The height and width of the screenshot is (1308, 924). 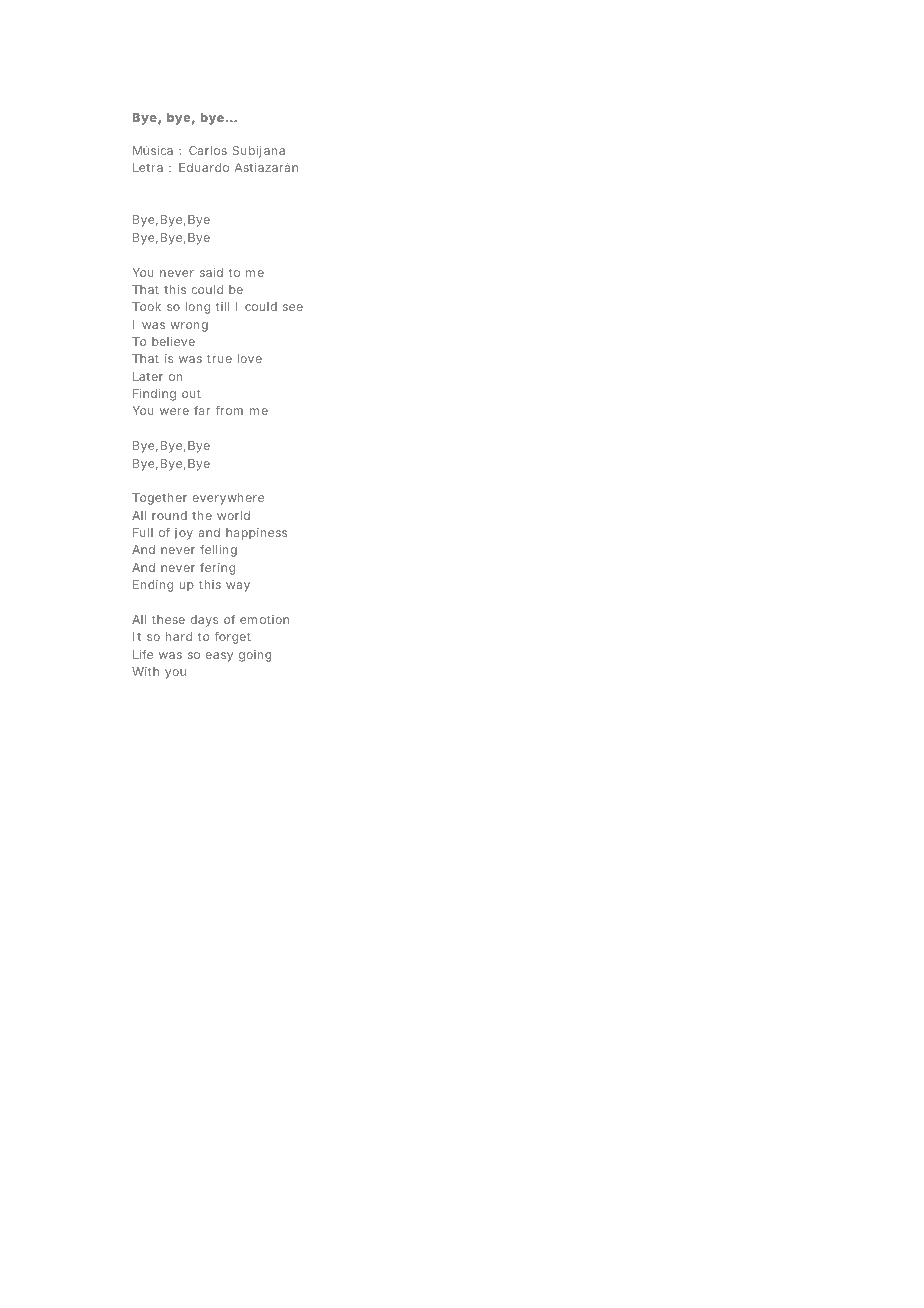 I want to click on Letra, so click(x=148, y=167).
